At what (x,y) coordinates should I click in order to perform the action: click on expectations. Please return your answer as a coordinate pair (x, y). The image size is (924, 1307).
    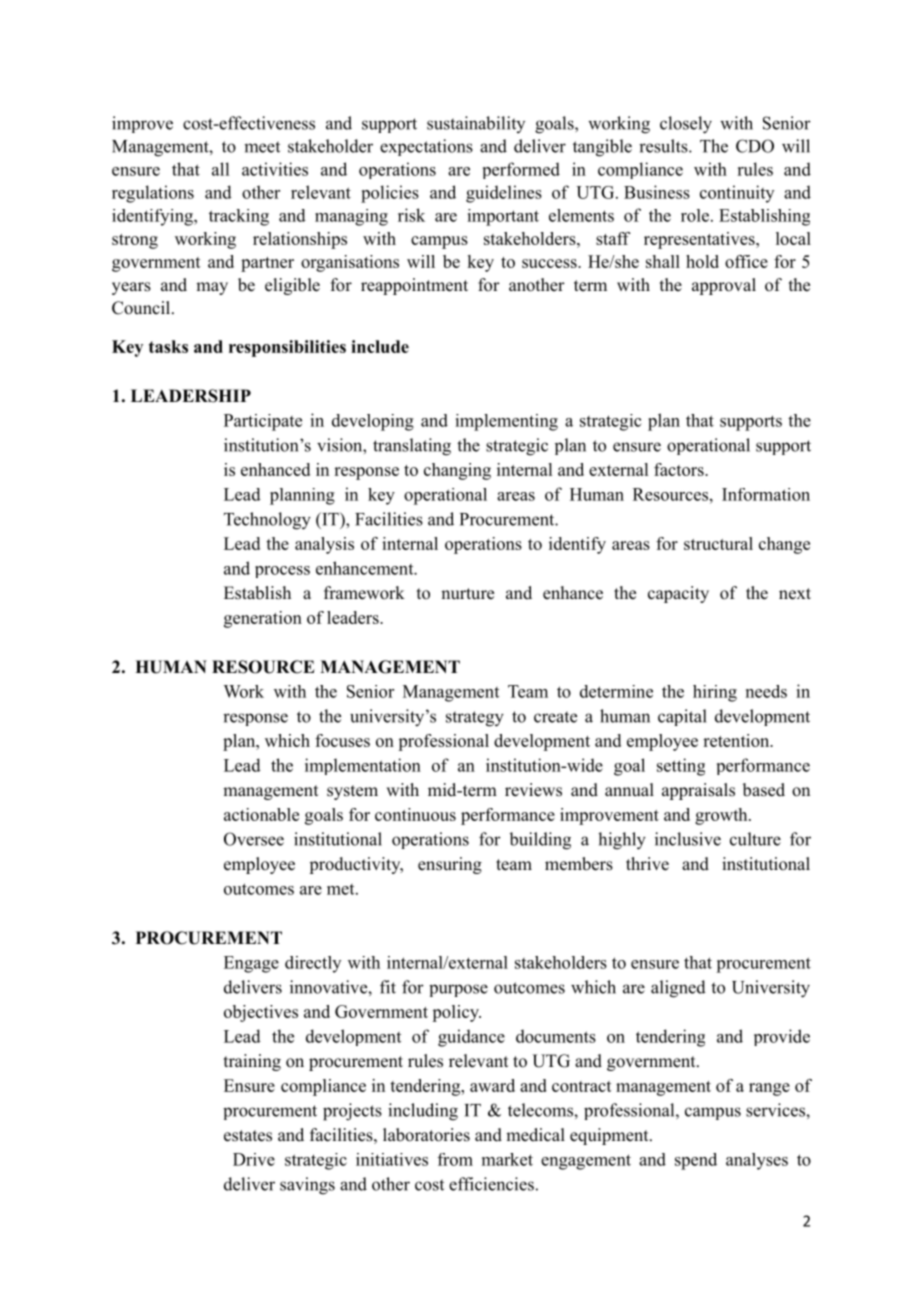
    Looking at the image, I should click on (426, 147).
